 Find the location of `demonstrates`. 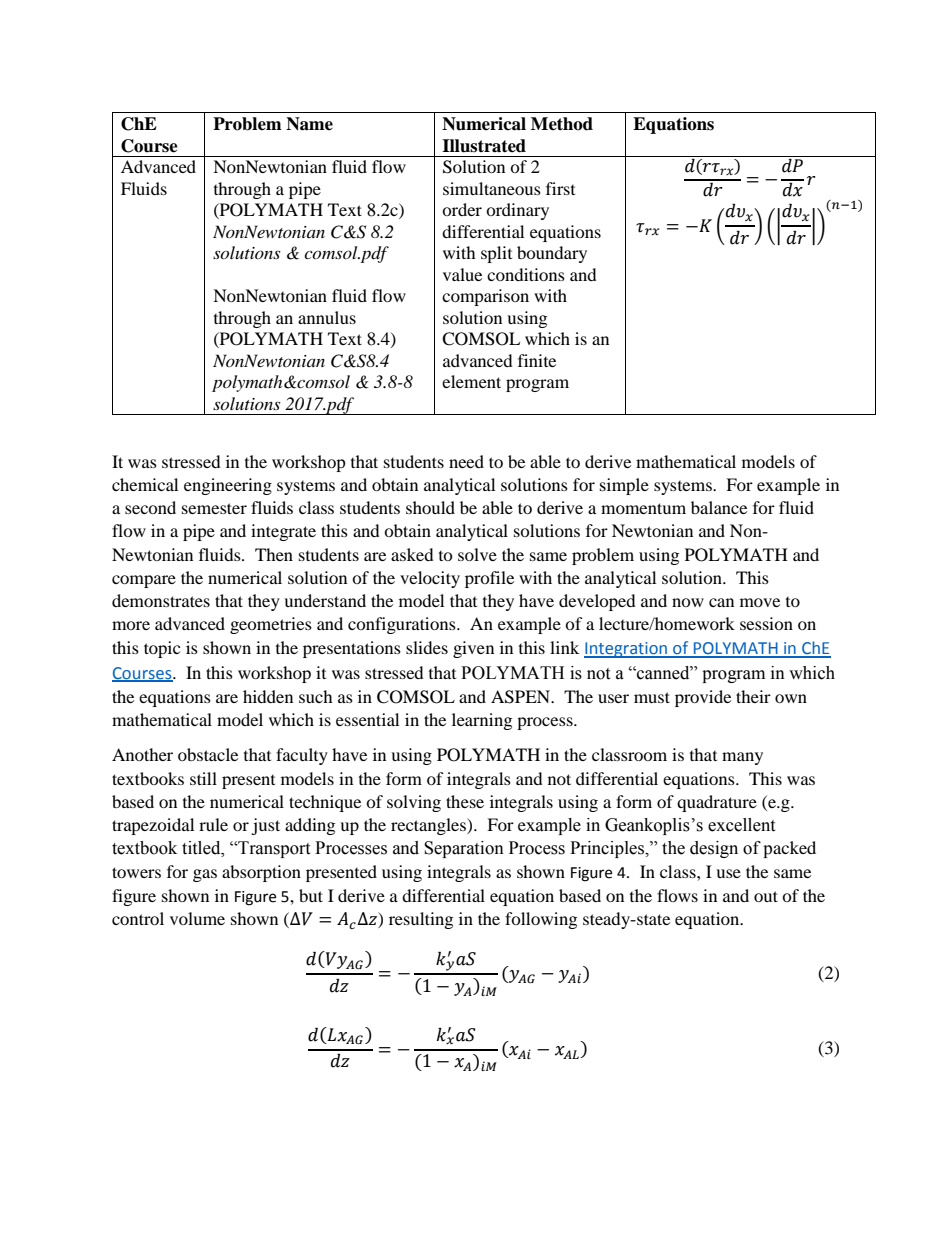

demonstrates is located at coordinates (161, 600).
